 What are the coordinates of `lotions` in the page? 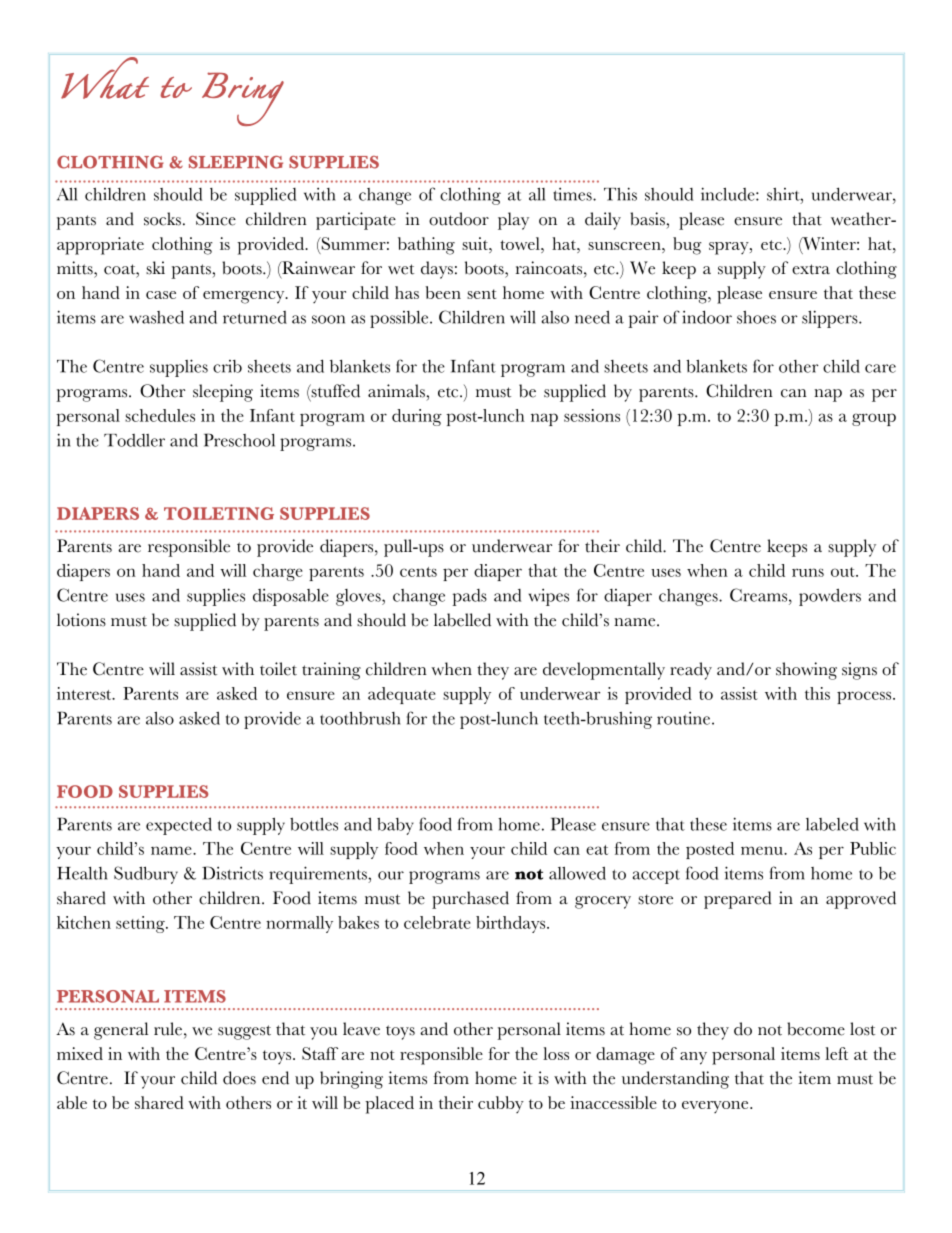 It's located at (81, 620).
